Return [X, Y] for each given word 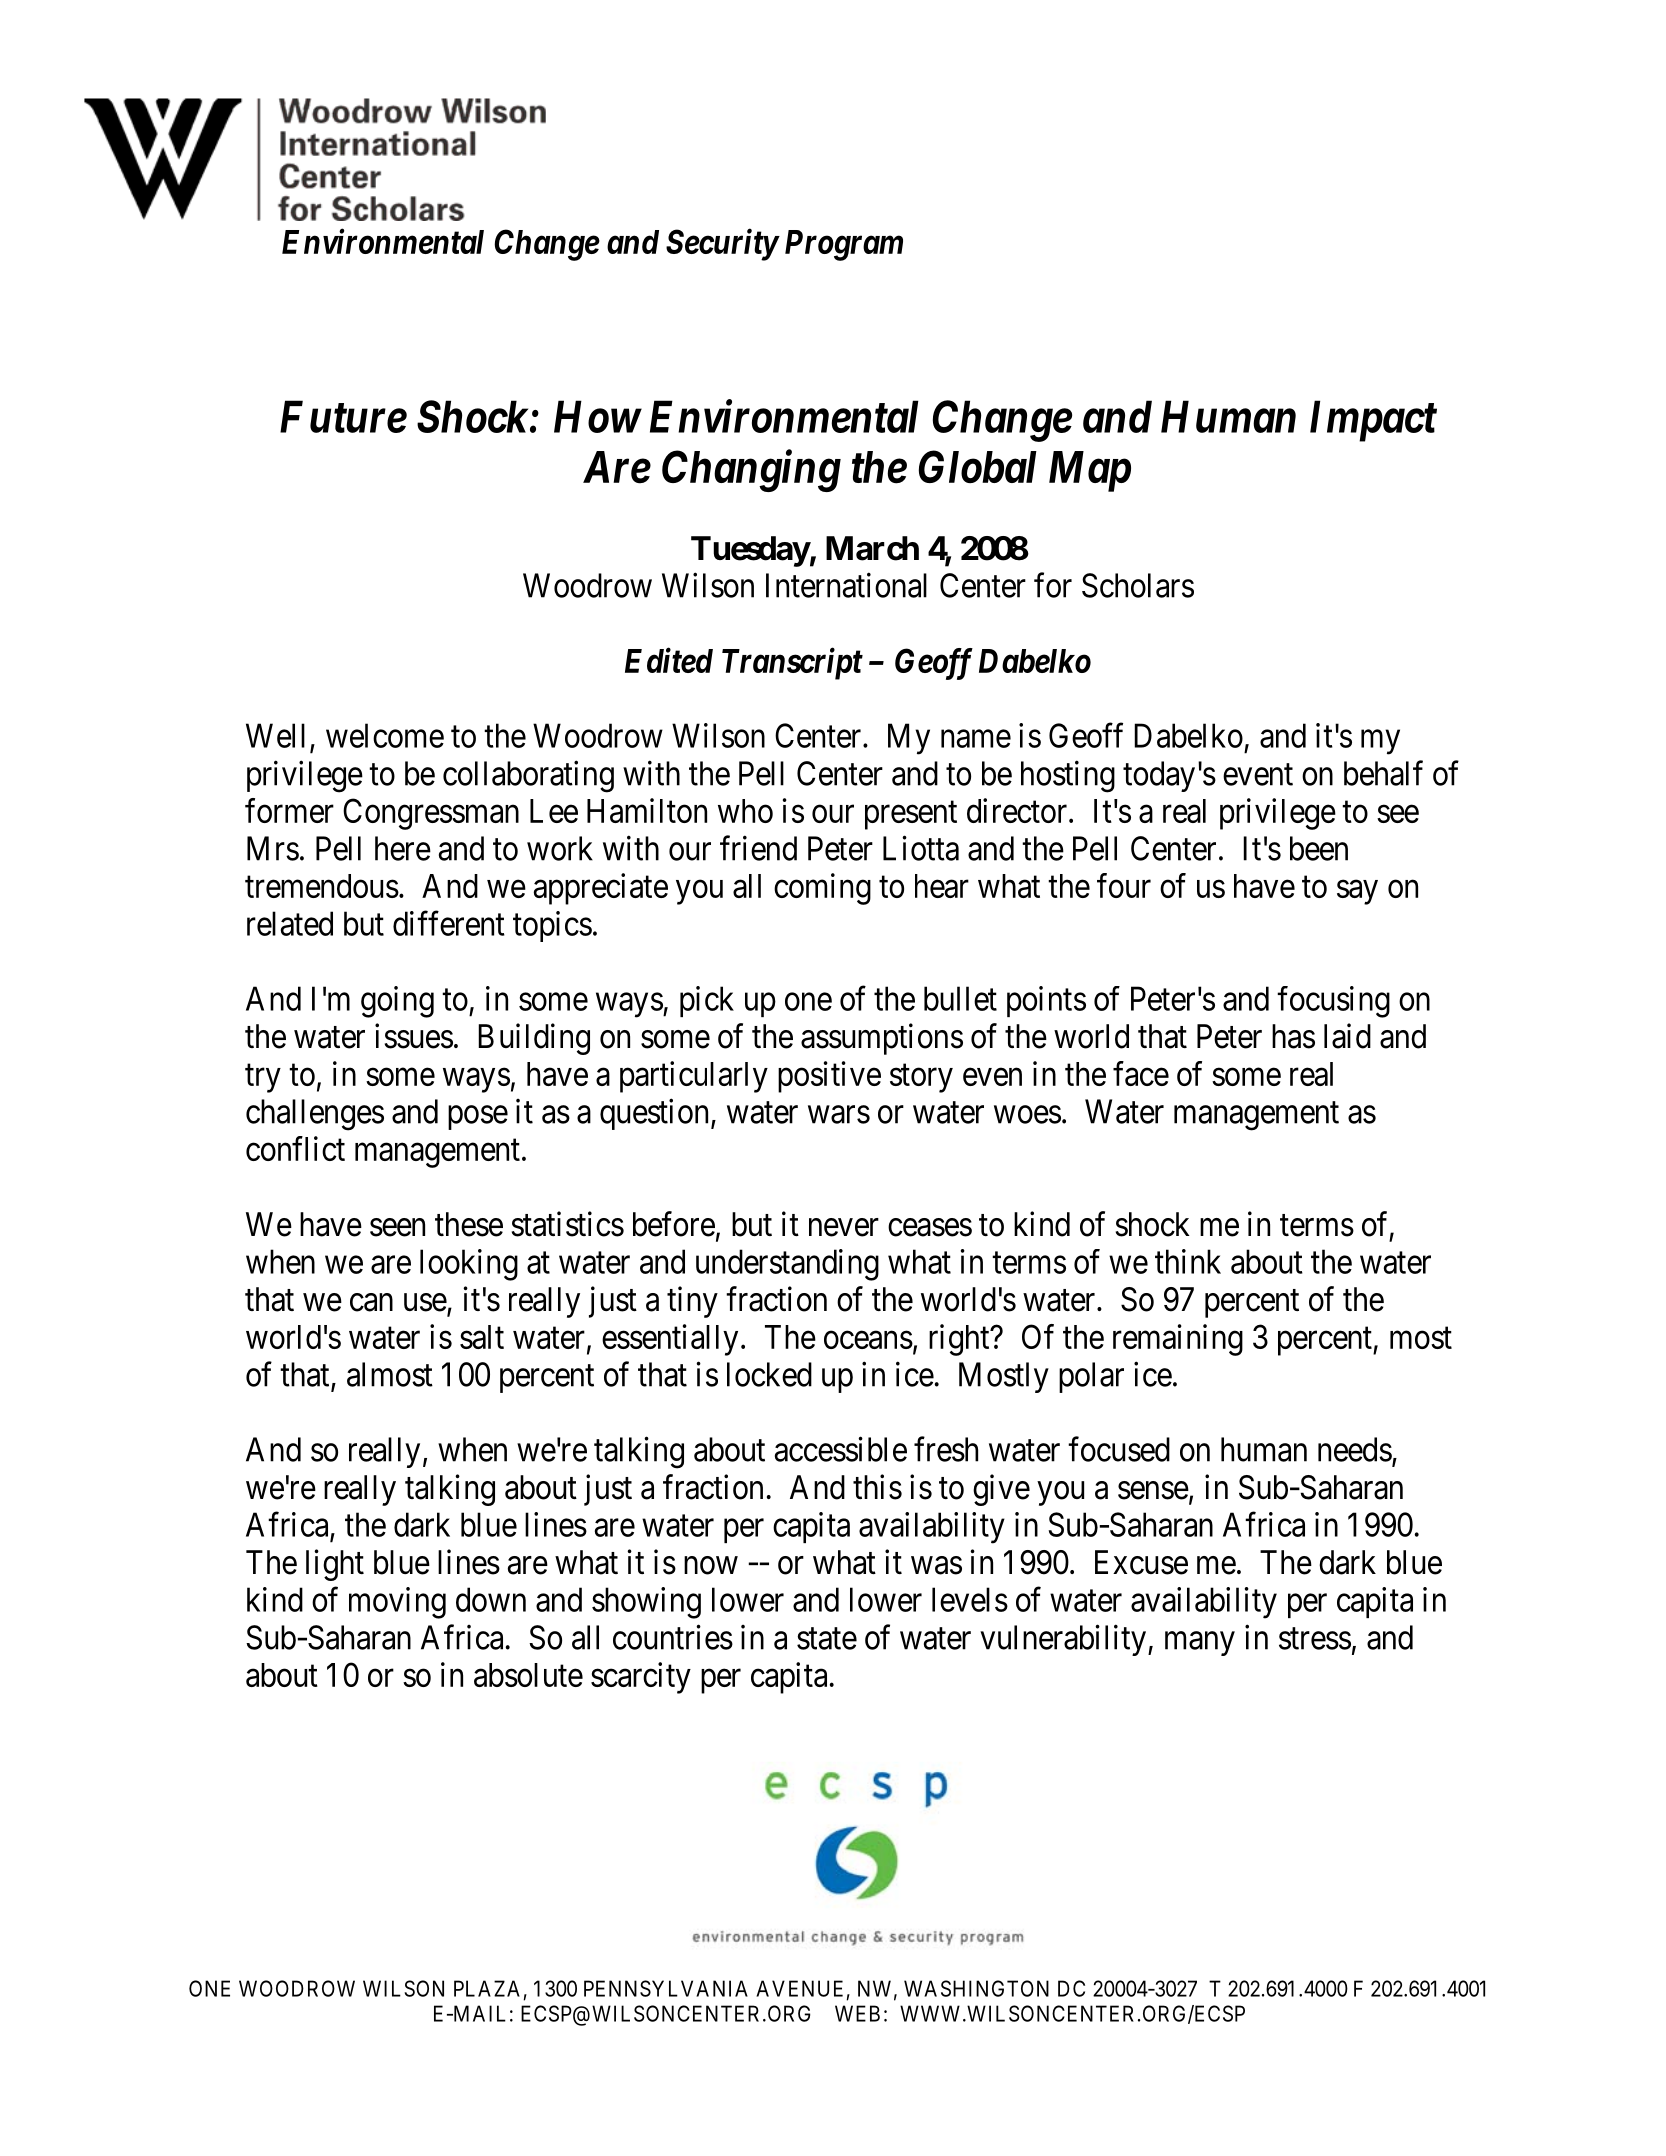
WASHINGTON [976, 1988]
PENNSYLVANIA [666, 1988]
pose [478, 1118]
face [1141, 1073]
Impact [1373, 421]
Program [844, 245]
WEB [857, 2013]
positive [829, 1077]
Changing [751, 471]
